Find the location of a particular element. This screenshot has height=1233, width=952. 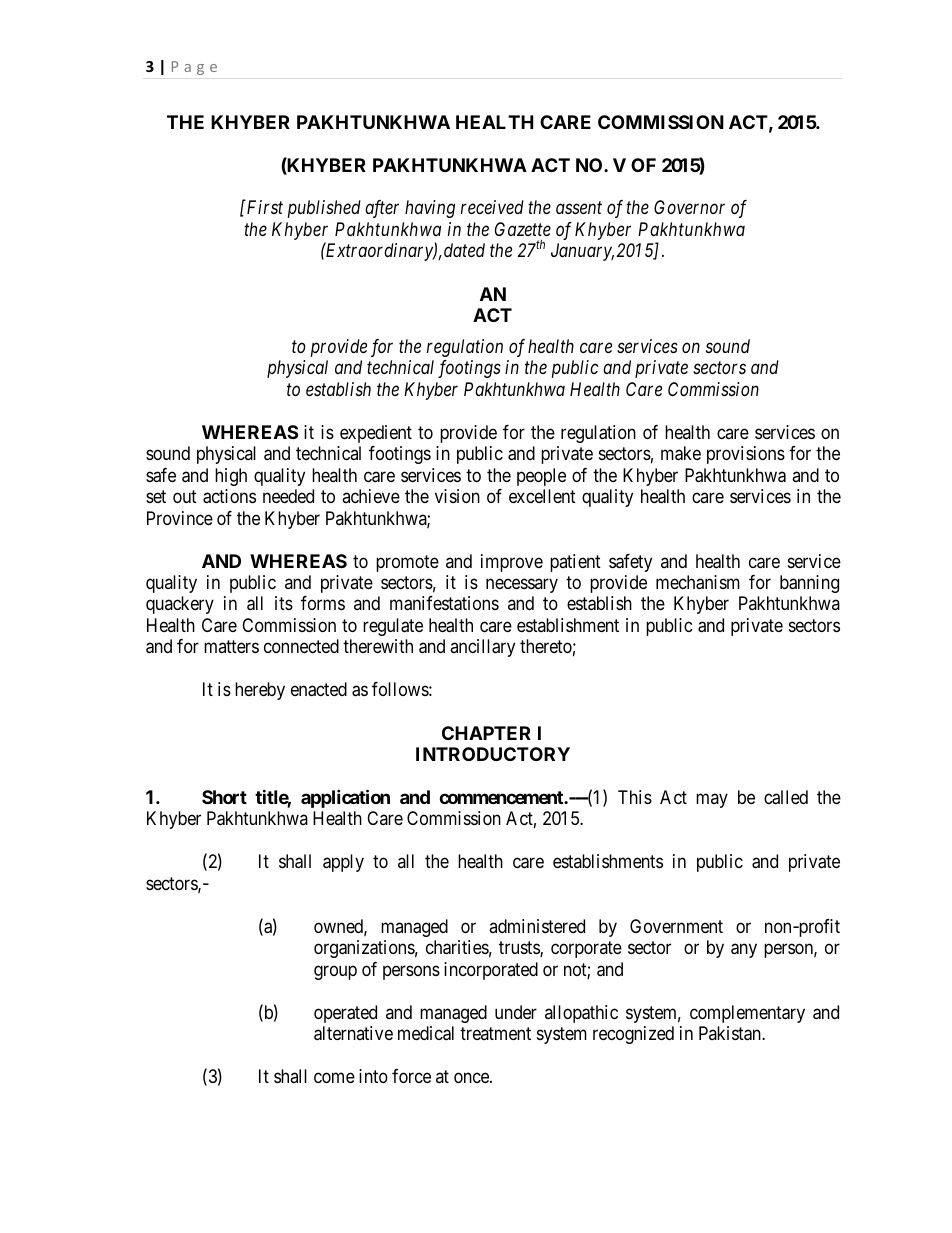

come is located at coordinates (334, 1078).
